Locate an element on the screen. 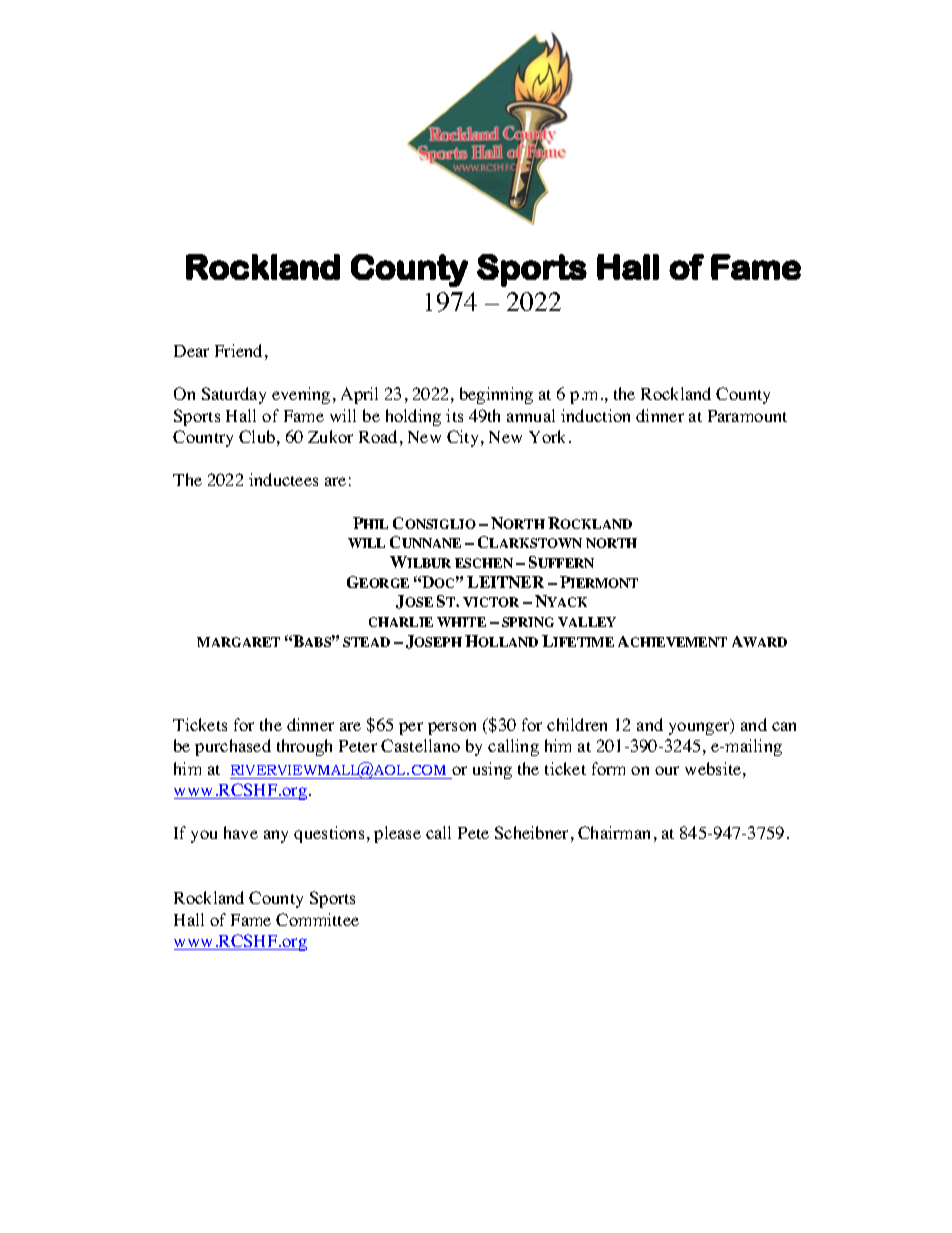  Chairman is located at coordinates (614, 832).
